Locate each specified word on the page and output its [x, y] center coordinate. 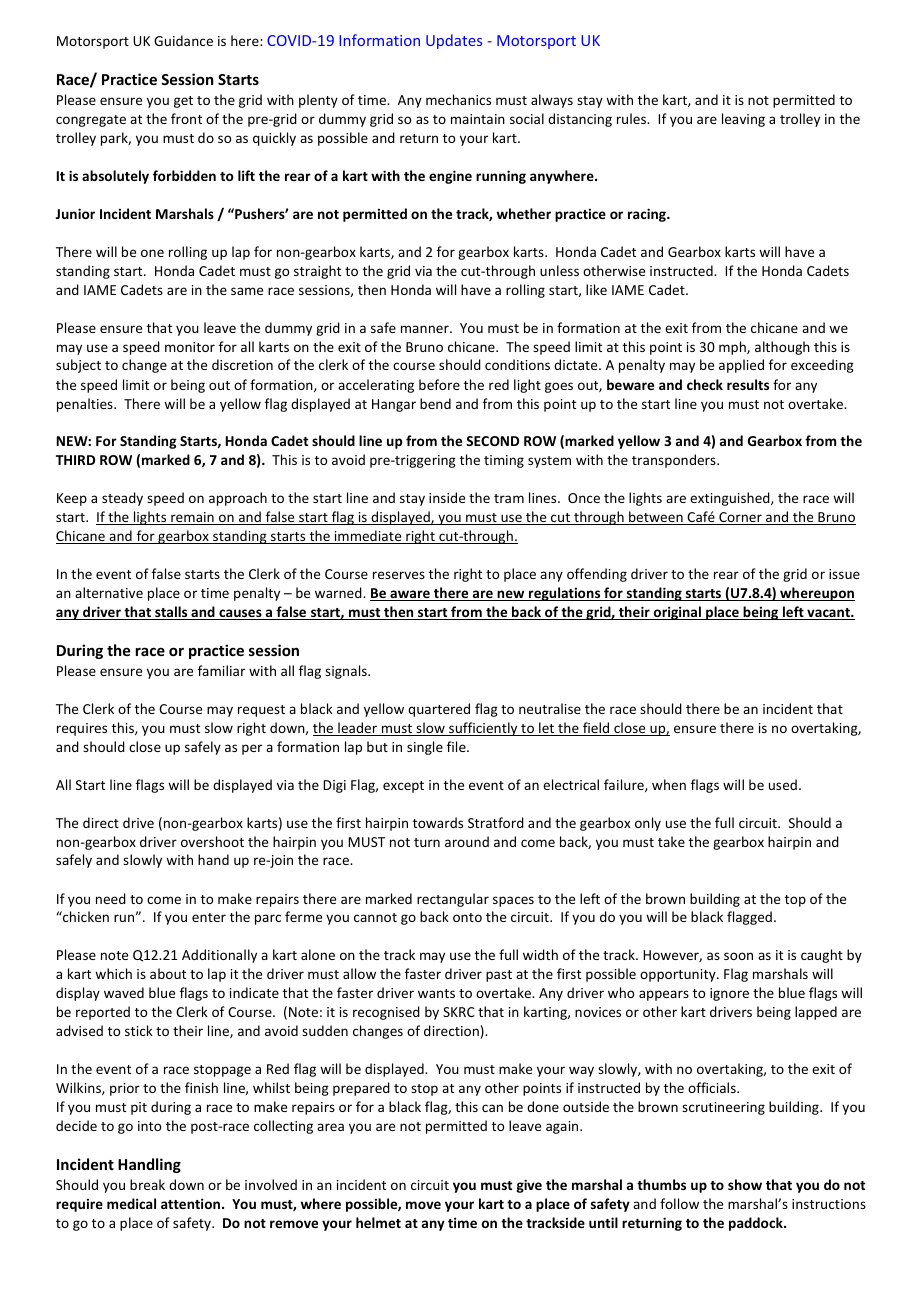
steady [122, 499]
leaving [743, 120]
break [147, 1184]
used [783, 784]
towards [438, 822]
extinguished [731, 499]
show [745, 1184]
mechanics [458, 99]
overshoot [212, 841]
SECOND [492, 441]
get [183, 102]
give [529, 1186]
